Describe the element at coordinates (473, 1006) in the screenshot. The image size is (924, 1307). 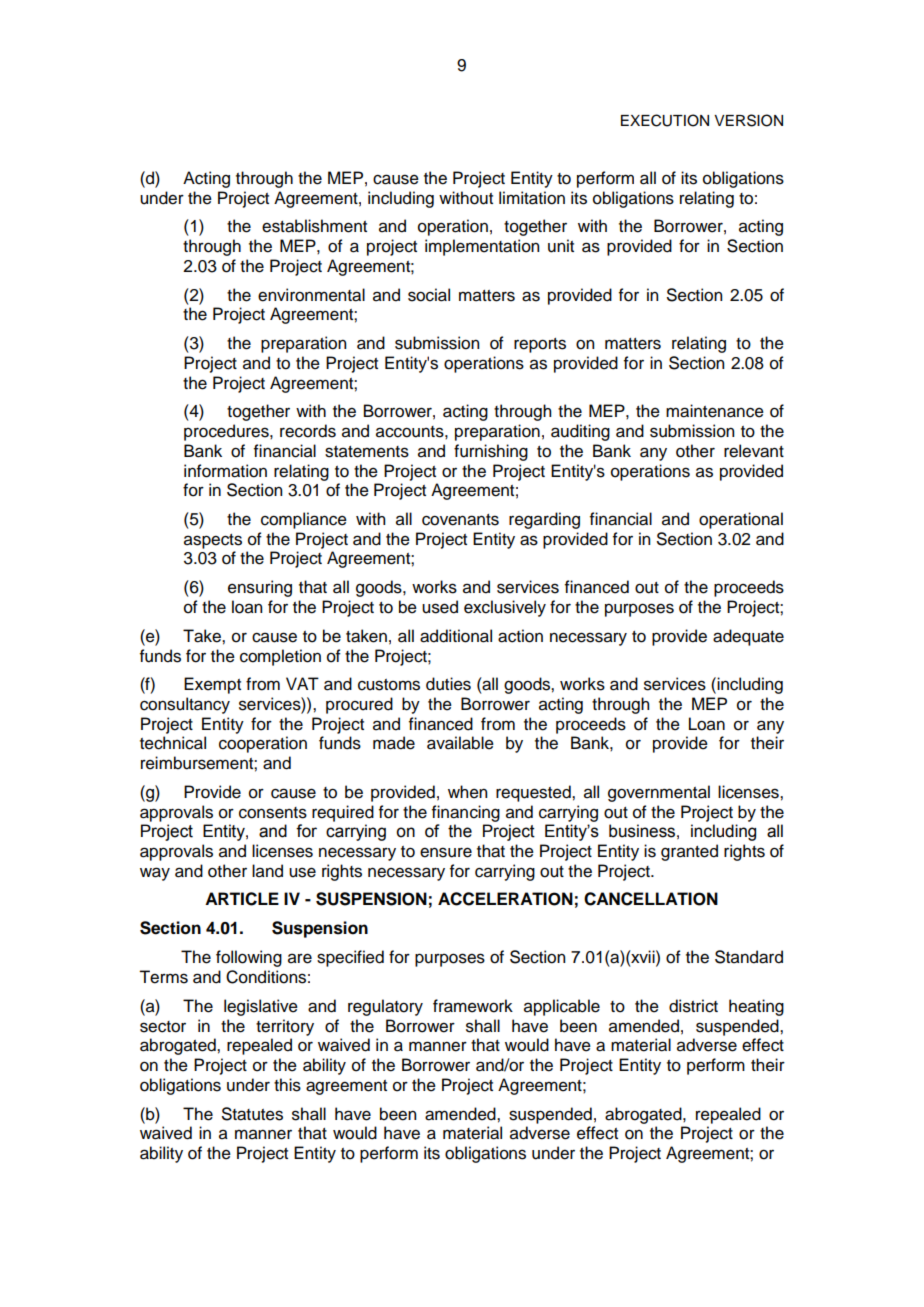
I see `framework` at that location.
